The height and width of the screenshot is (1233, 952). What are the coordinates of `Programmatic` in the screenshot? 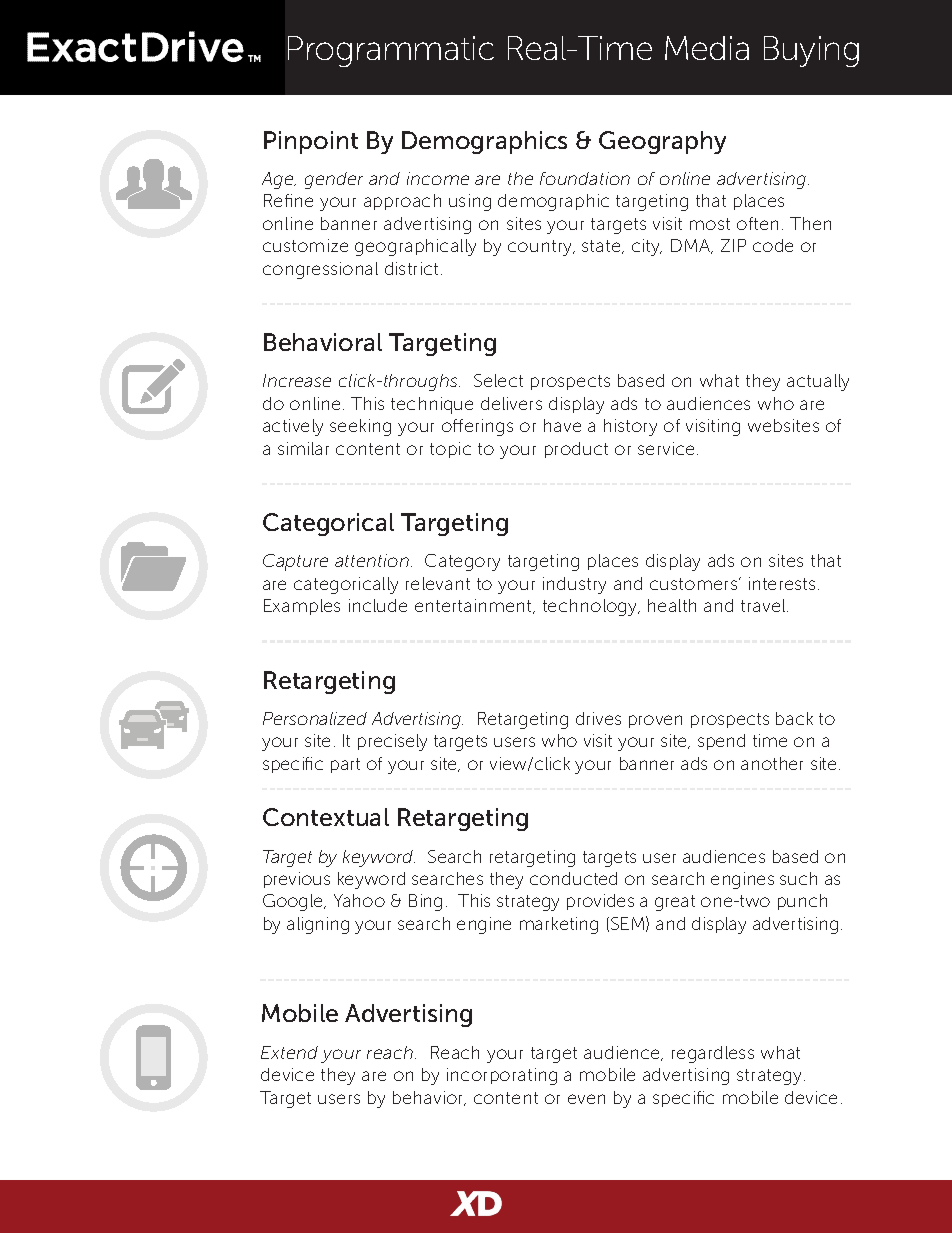 It's located at (391, 51).
